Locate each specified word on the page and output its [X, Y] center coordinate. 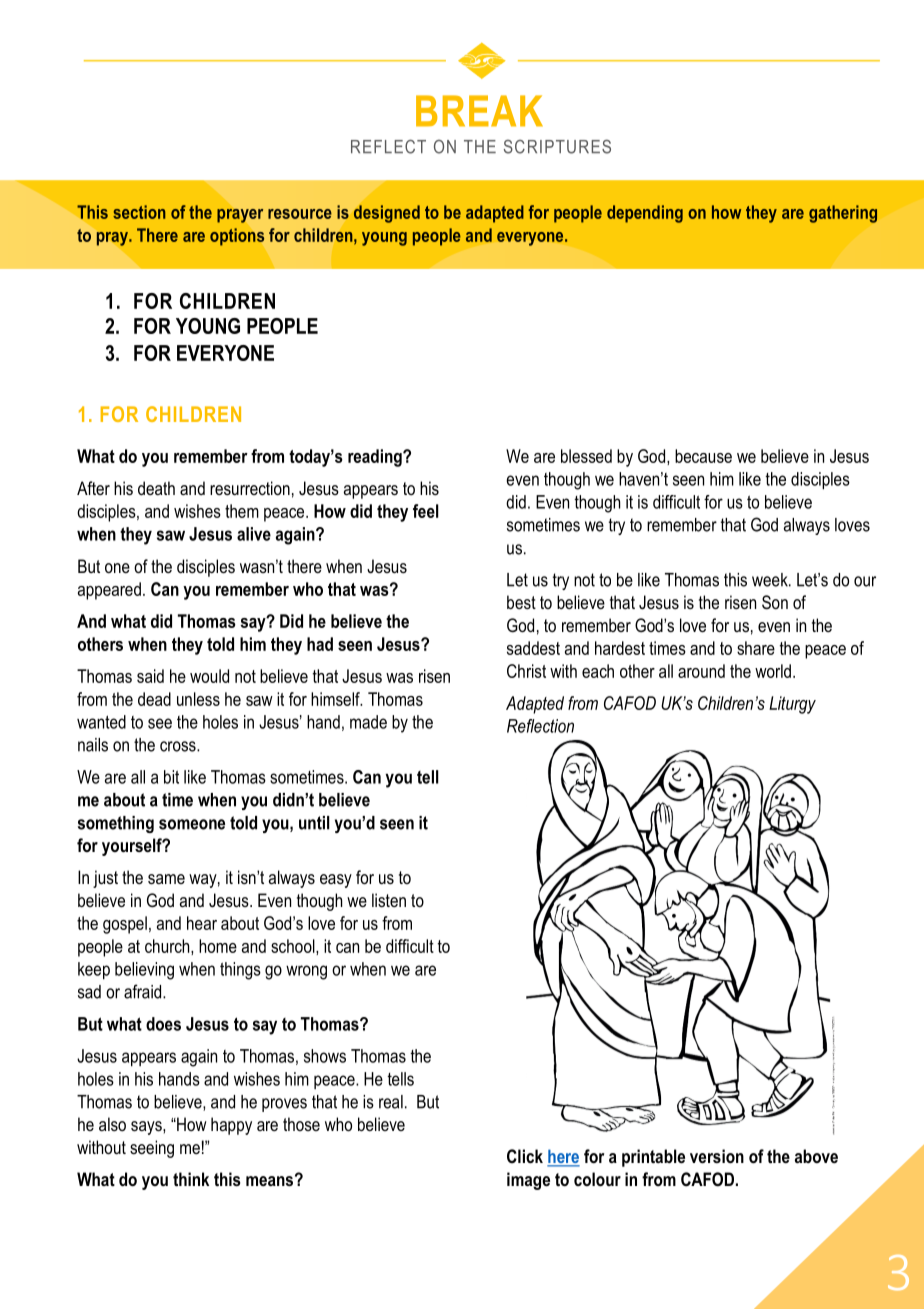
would [209, 676]
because [703, 456]
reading [376, 458]
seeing [152, 1149]
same [166, 879]
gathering [843, 214]
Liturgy [792, 705]
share [756, 648]
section [139, 212]
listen [389, 900]
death [156, 488]
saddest [533, 648]
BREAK [479, 111]
